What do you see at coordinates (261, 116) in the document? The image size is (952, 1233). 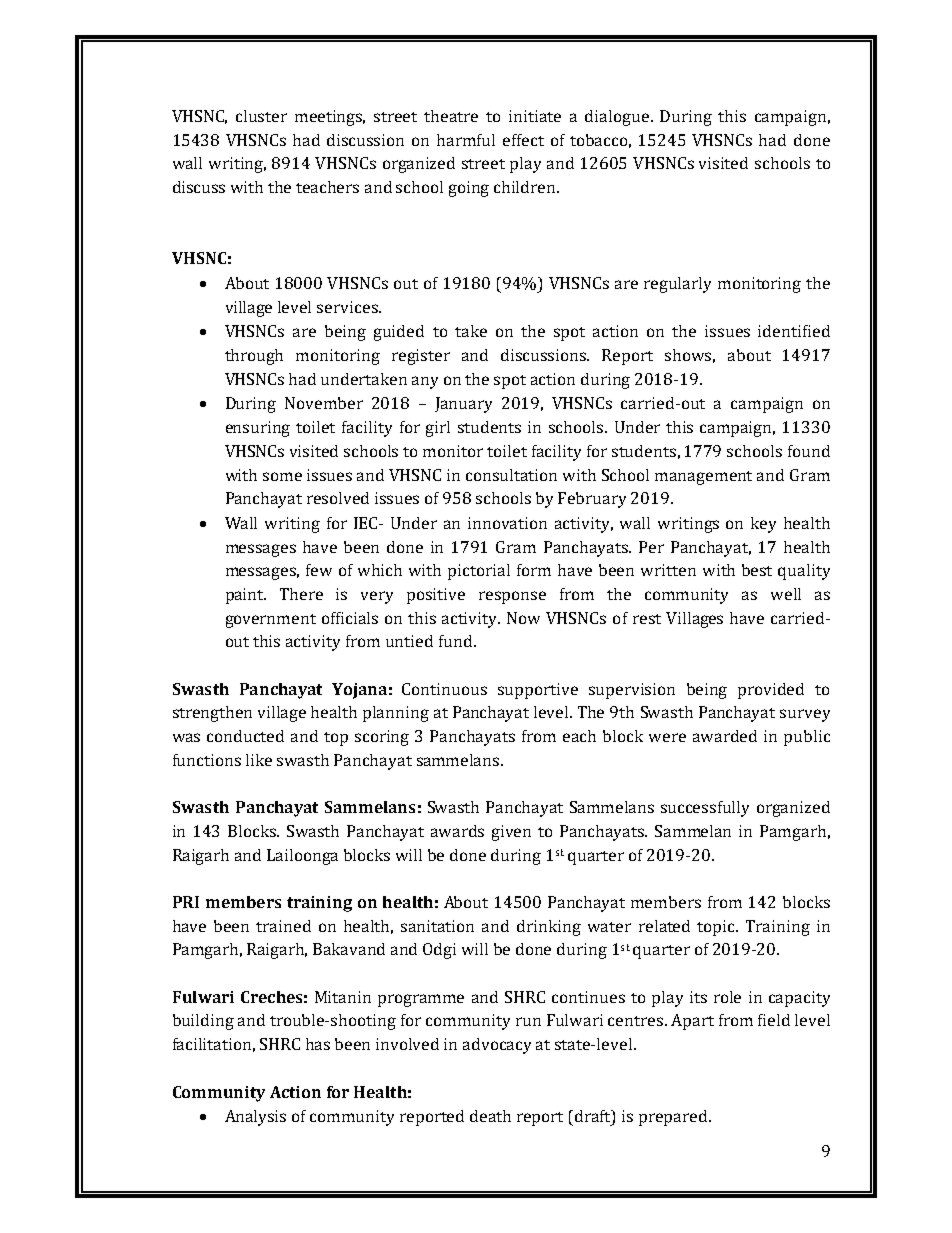 I see `cluster` at bounding box center [261, 116].
